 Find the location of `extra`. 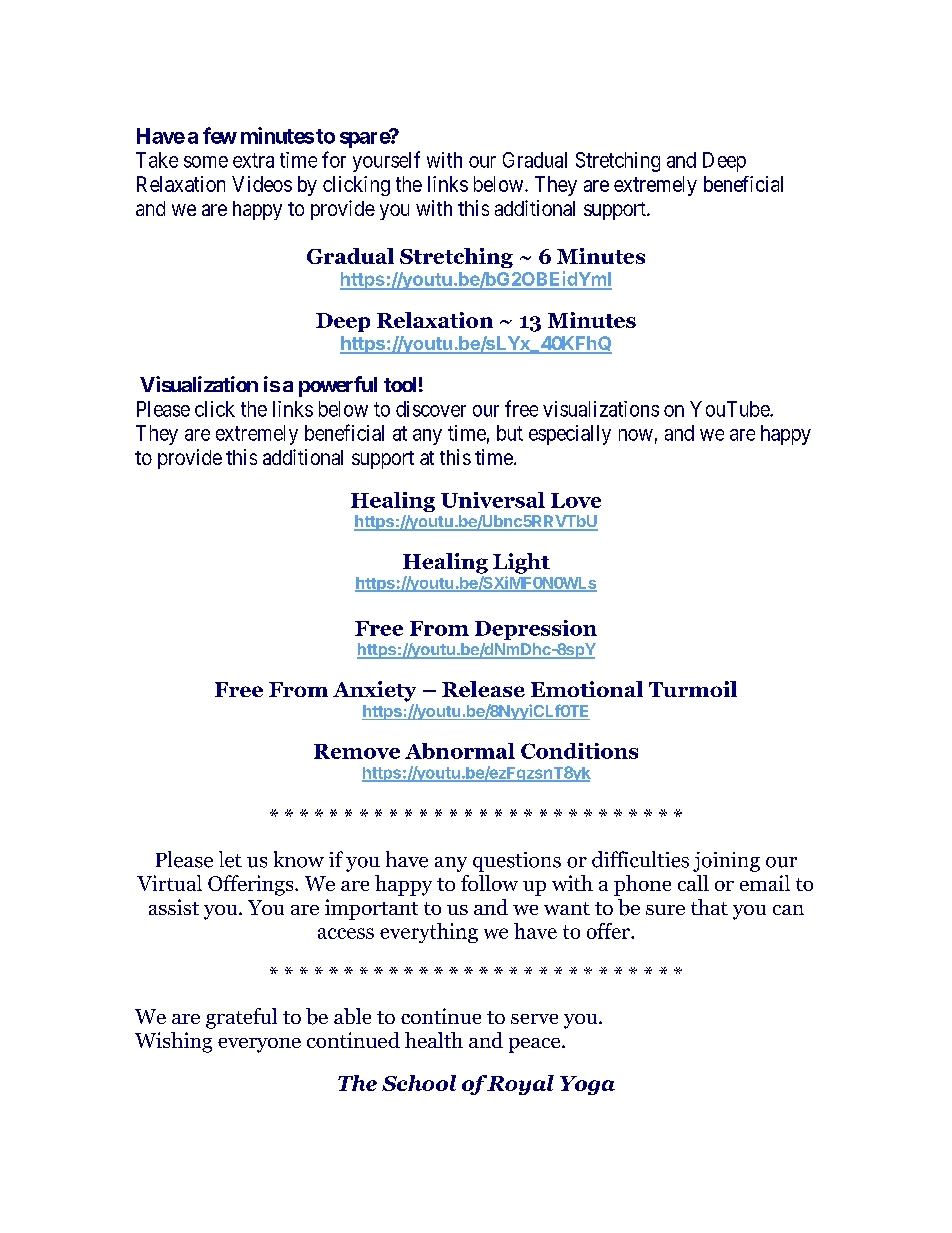

extra is located at coordinates (253, 160).
